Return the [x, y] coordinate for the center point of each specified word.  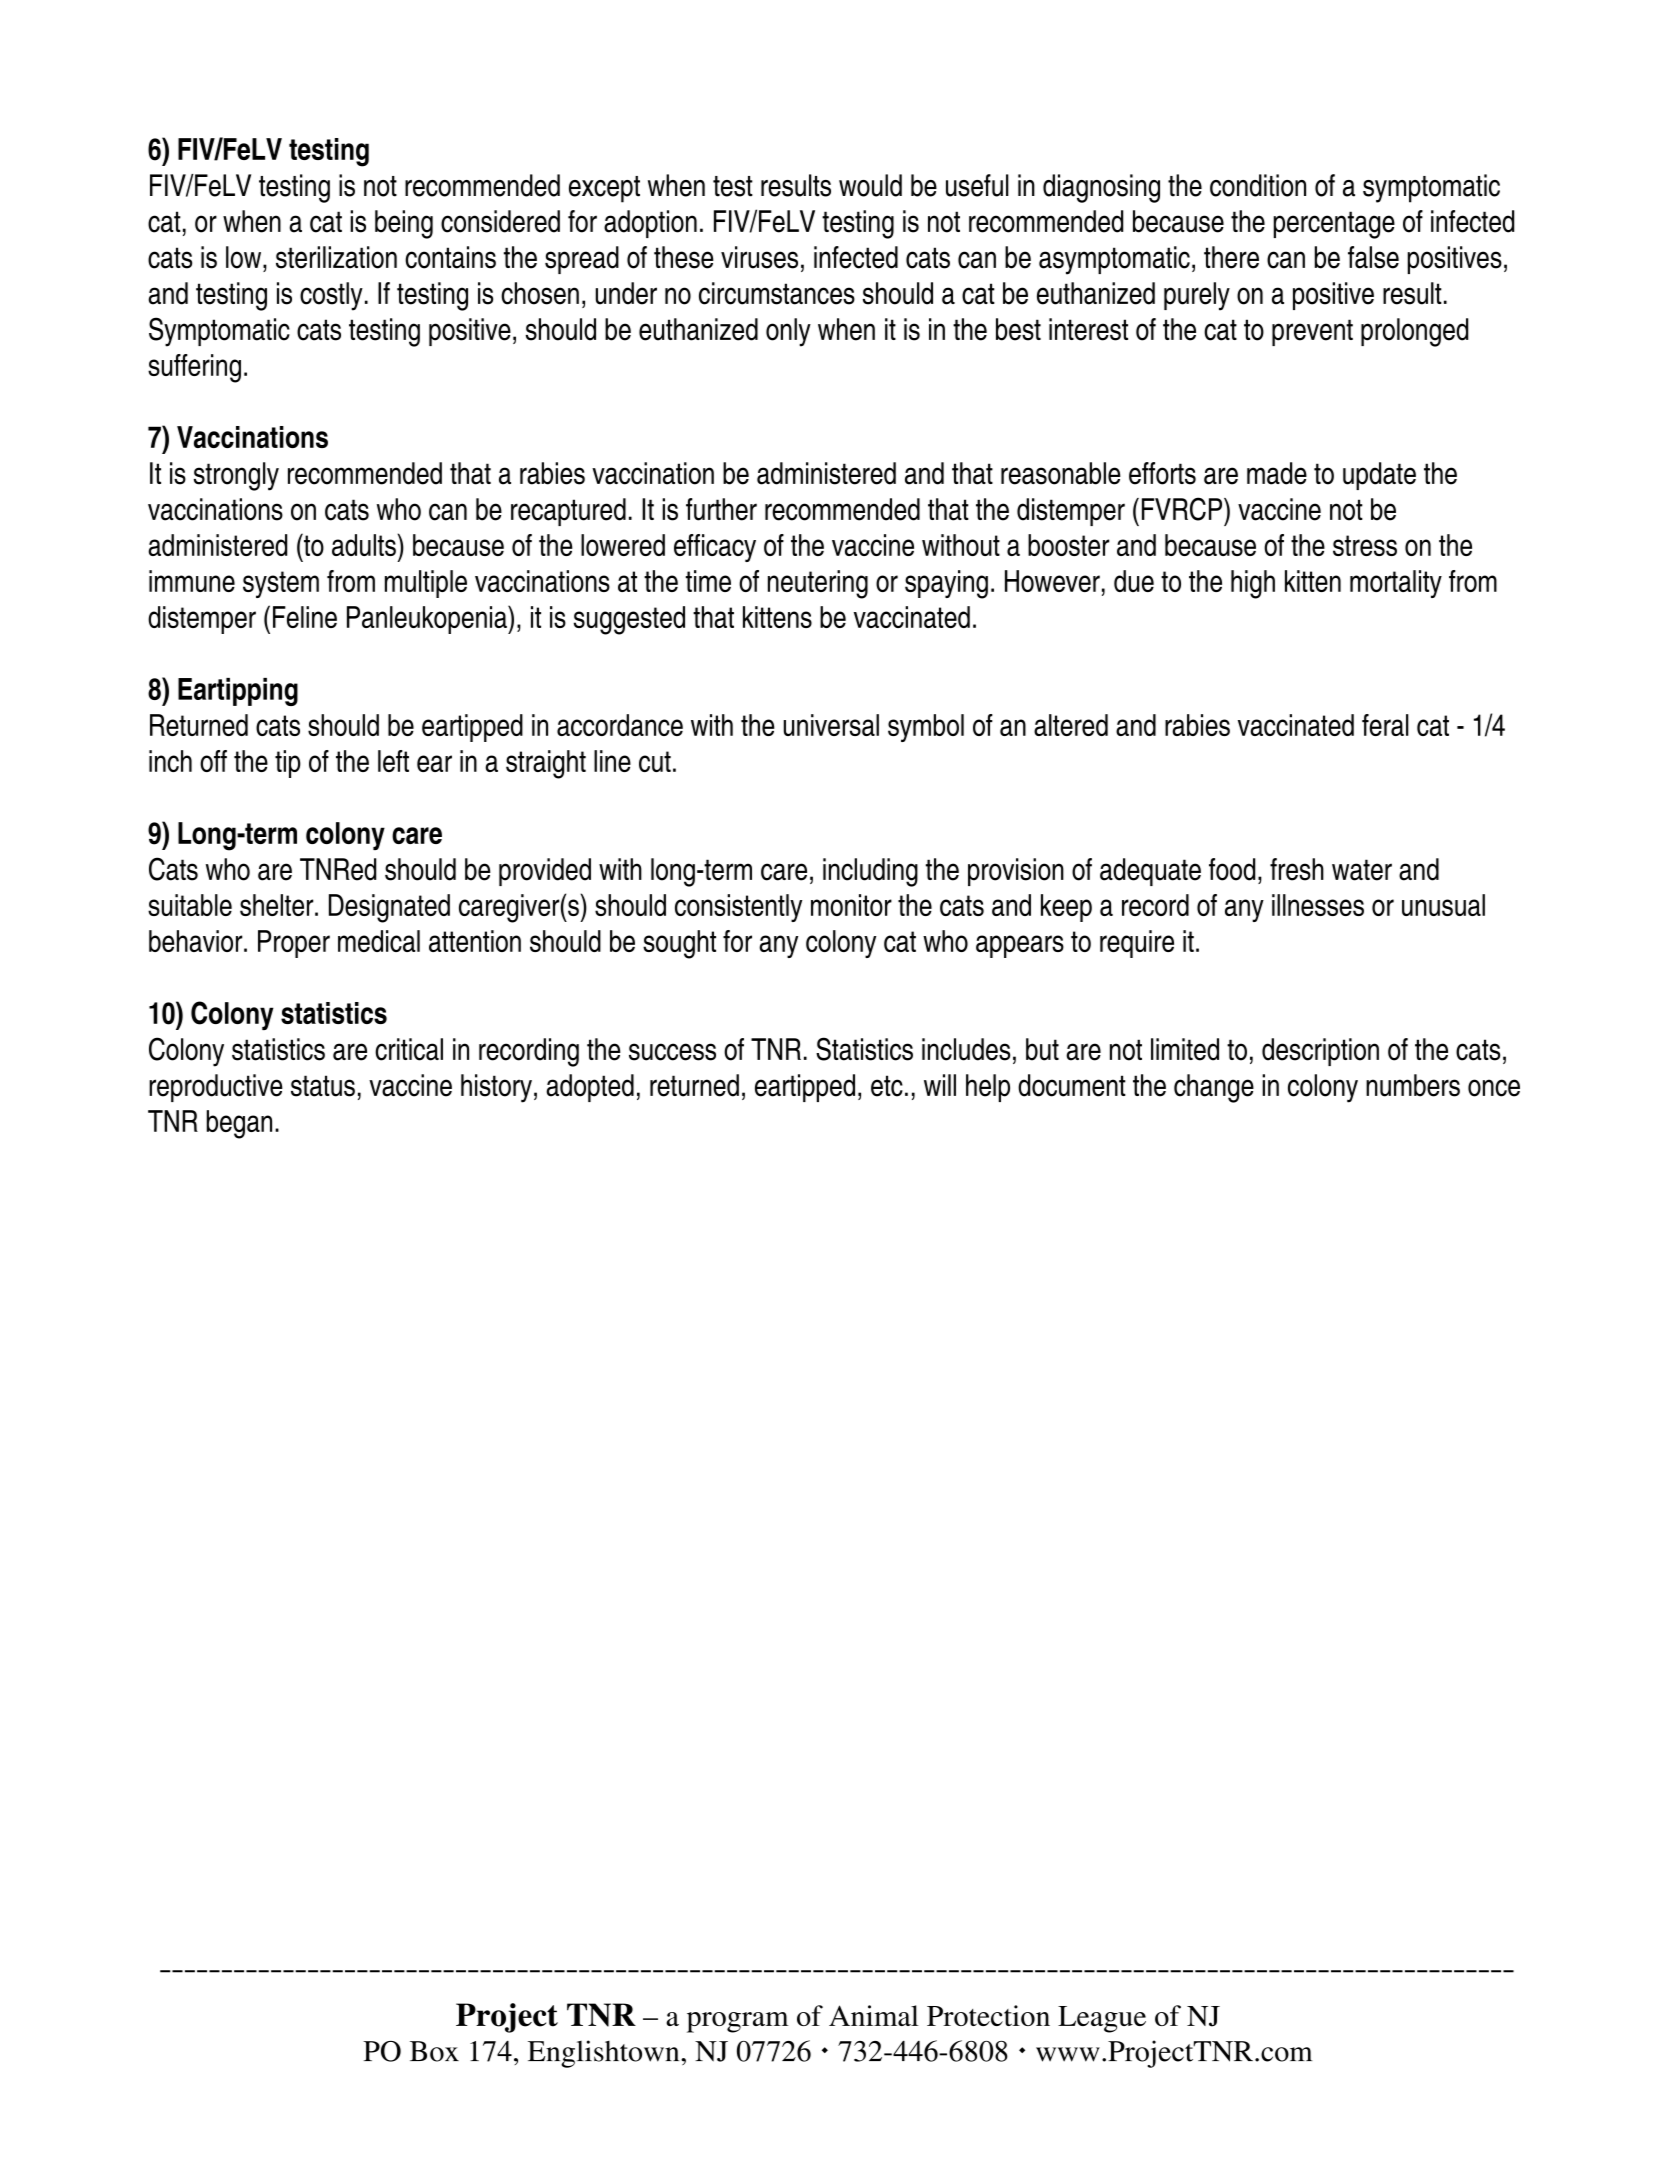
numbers [1413, 1085]
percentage [1334, 225]
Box [434, 2051]
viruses [759, 257]
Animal [874, 2015]
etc [887, 1086]
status [323, 1086]
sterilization [336, 257]
